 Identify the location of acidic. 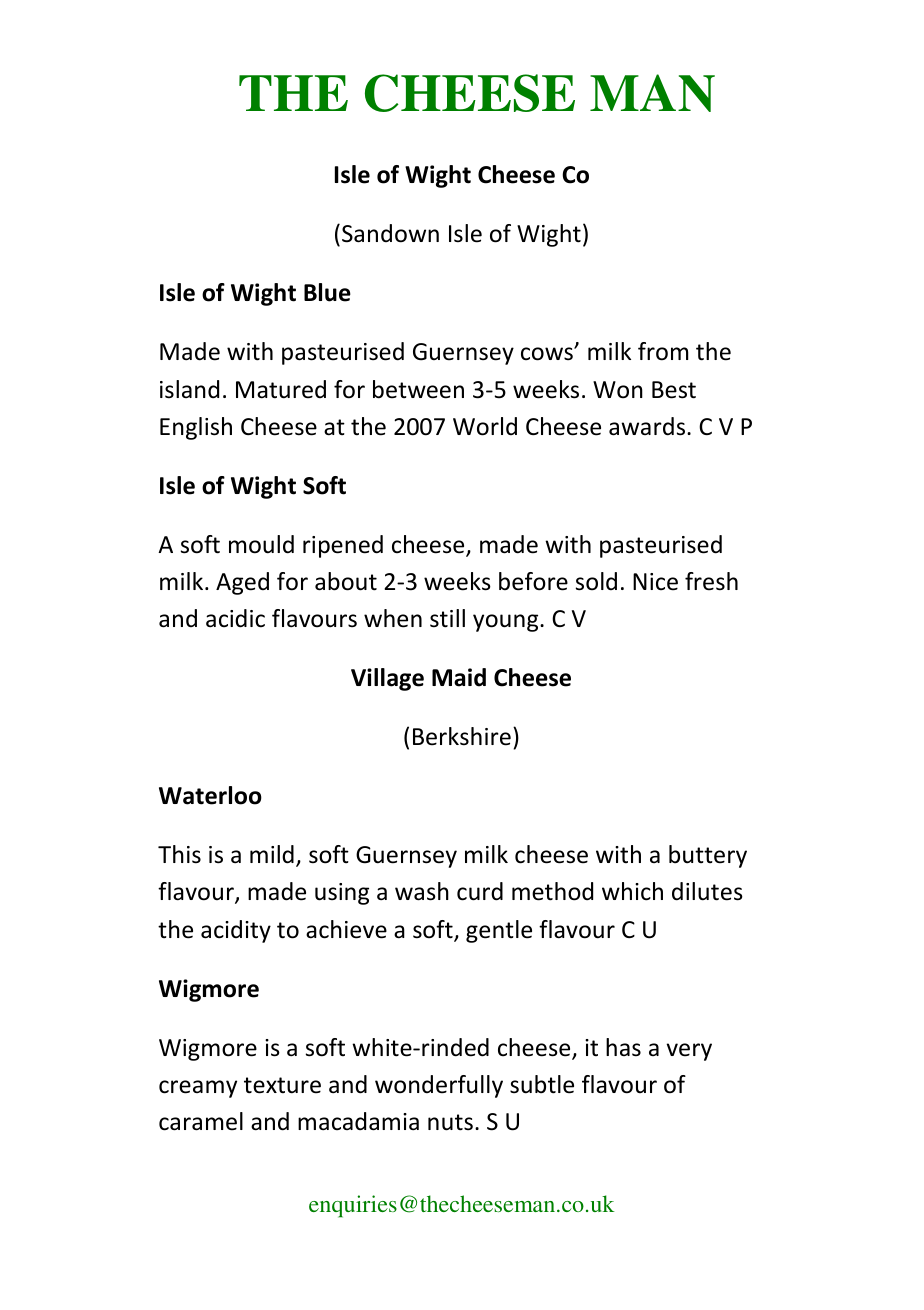
(235, 618).
